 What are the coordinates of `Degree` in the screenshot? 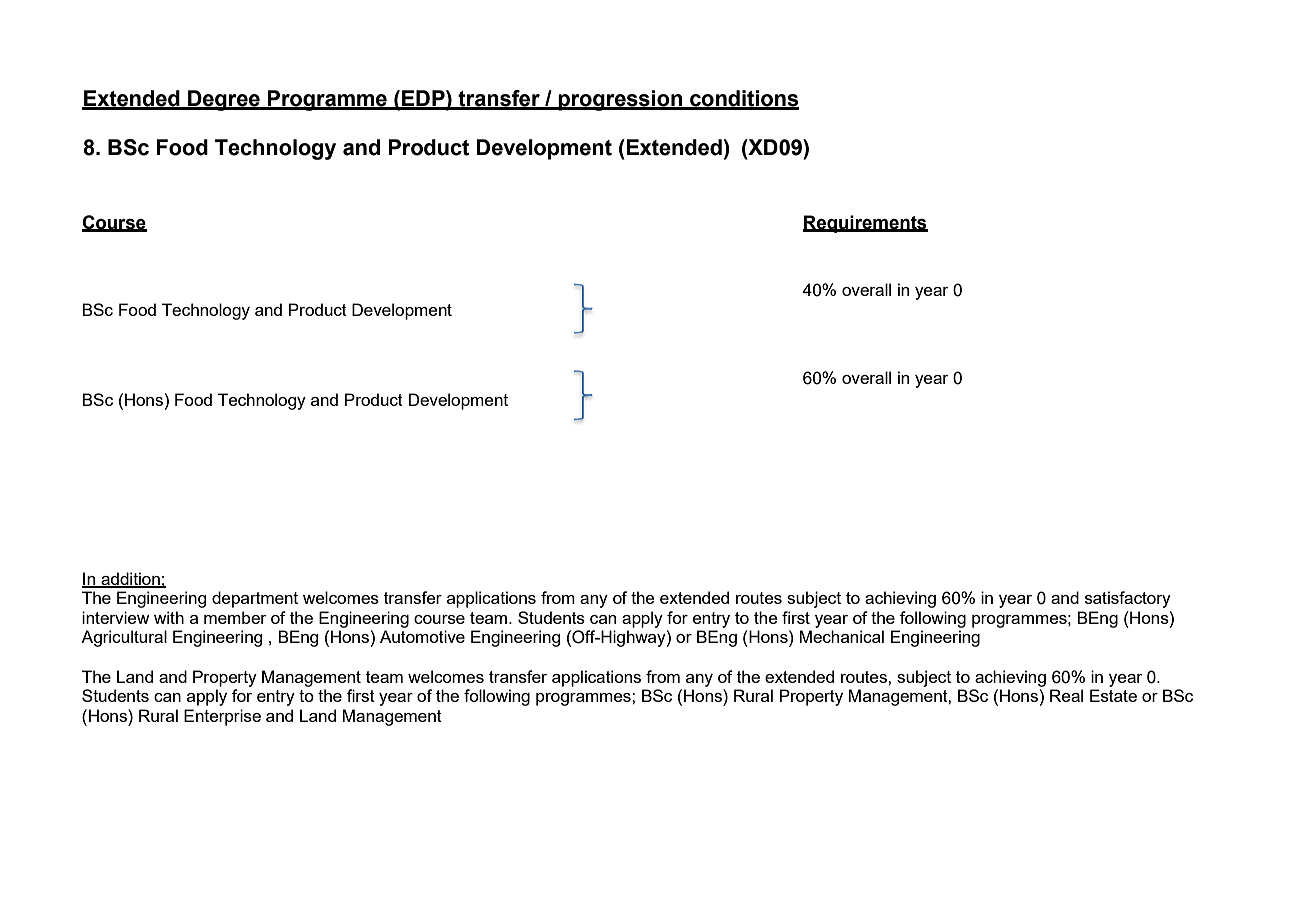 It's located at (224, 100).
